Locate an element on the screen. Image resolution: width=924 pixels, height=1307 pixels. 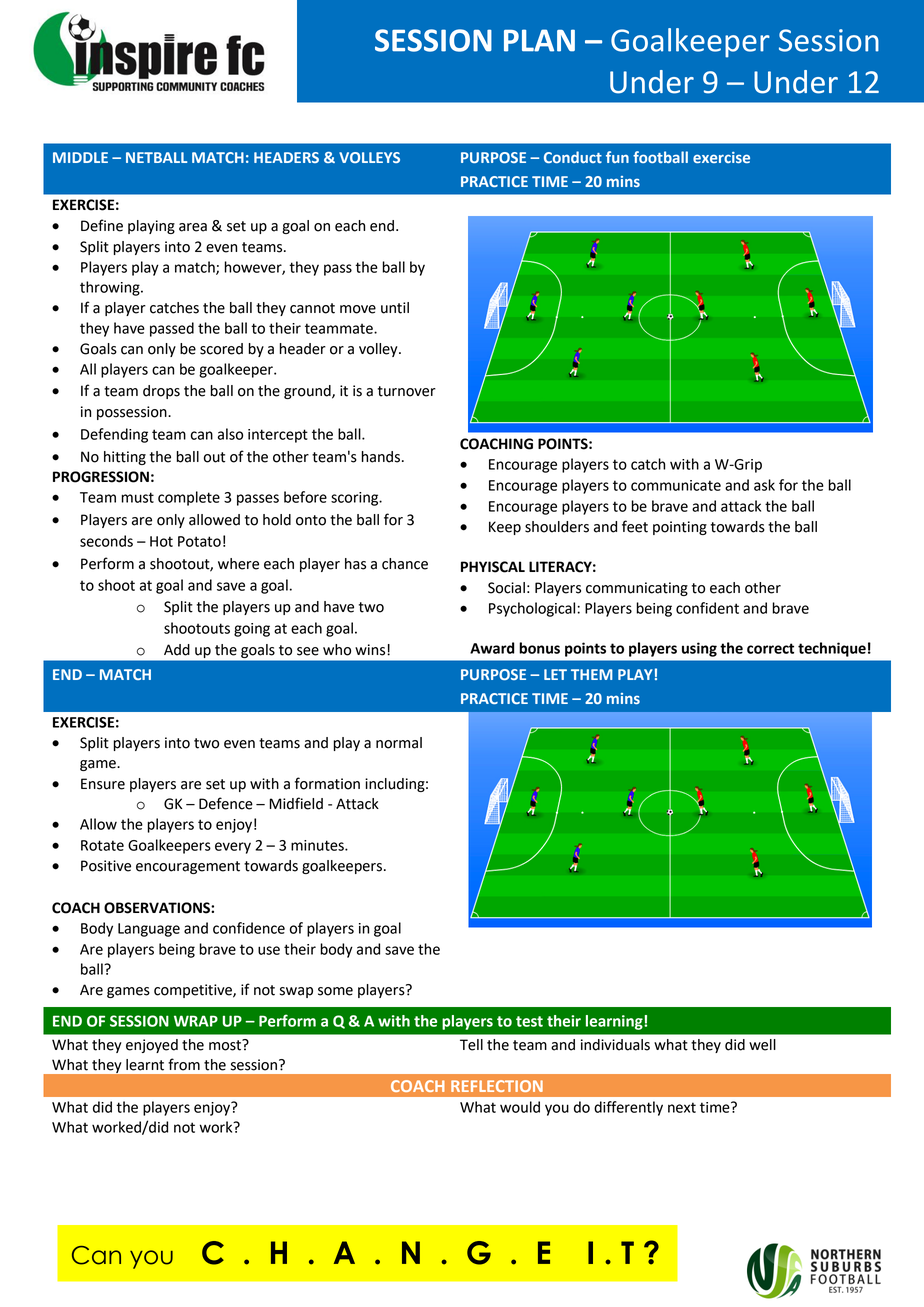
Hot is located at coordinates (161, 541).
